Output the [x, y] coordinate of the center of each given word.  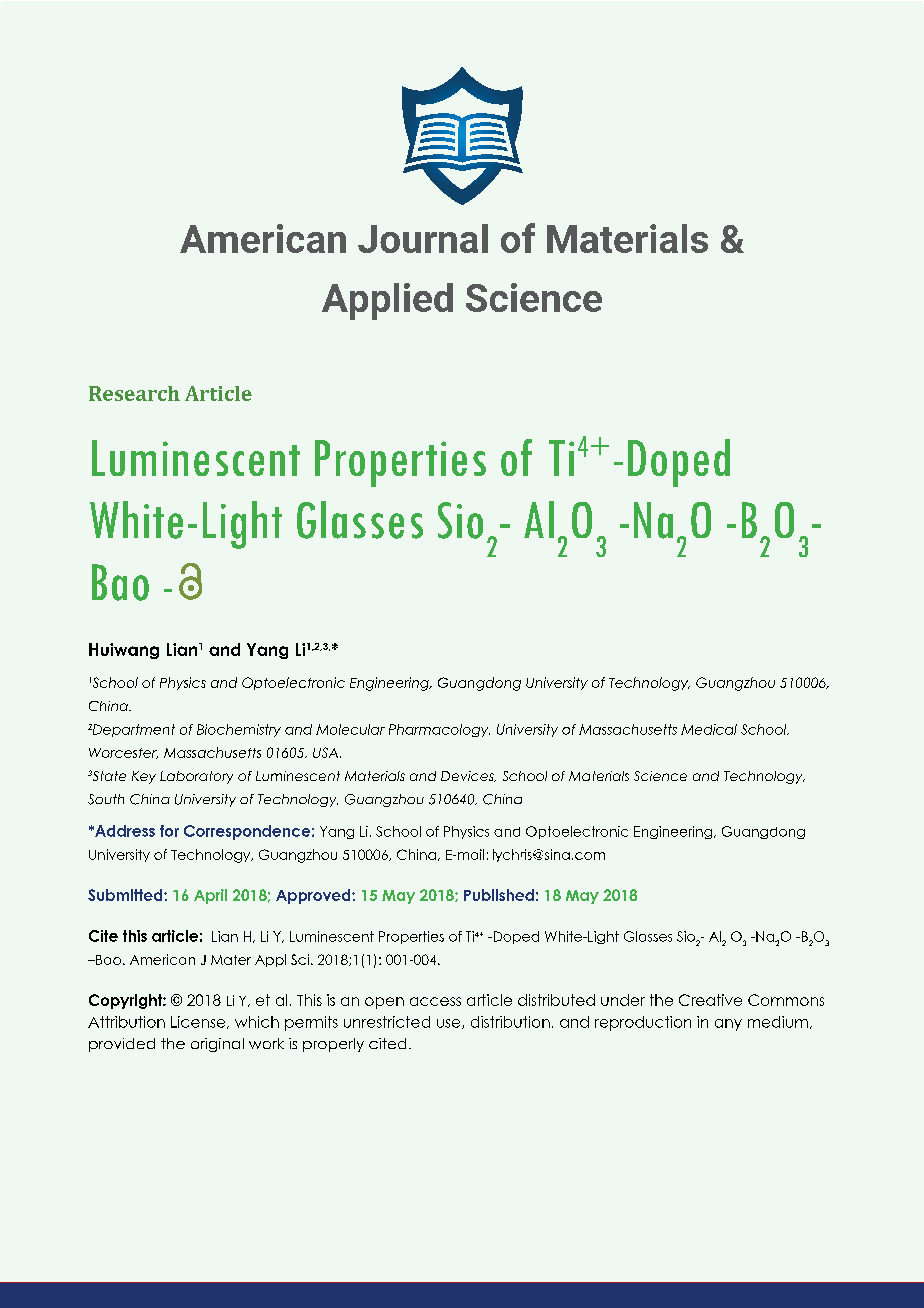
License [199, 1022]
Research [134, 393]
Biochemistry [239, 730]
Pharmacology [439, 730]
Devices [468, 776]
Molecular [350, 729]
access [435, 1001]
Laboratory [196, 777]
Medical [709, 729]
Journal [423, 238]
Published [499, 895]
